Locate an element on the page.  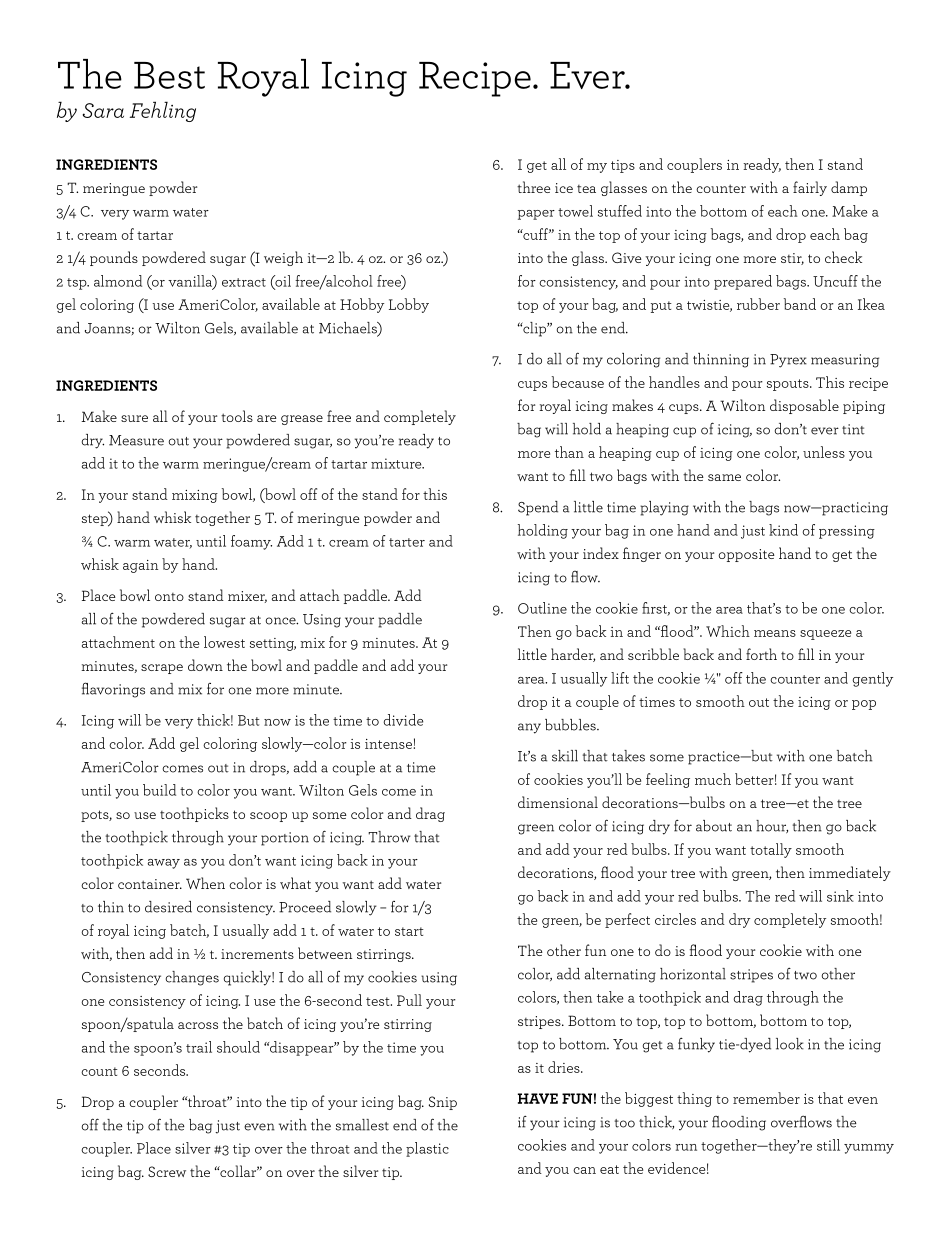
mixing is located at coordinates (195, 496).
